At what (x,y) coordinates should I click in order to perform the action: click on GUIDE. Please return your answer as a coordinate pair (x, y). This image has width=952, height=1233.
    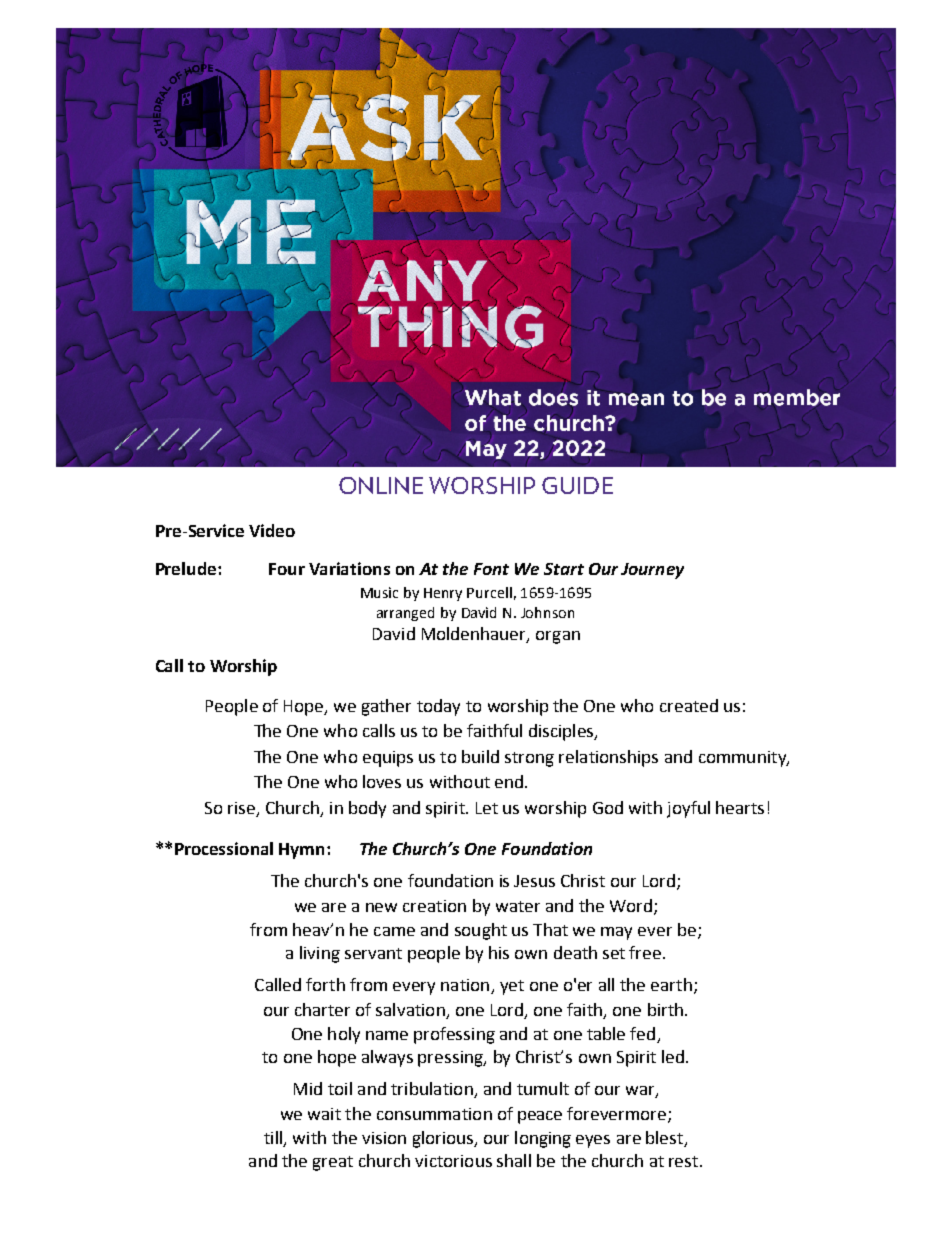
    Looking at the image, I should click on (577, 485).
